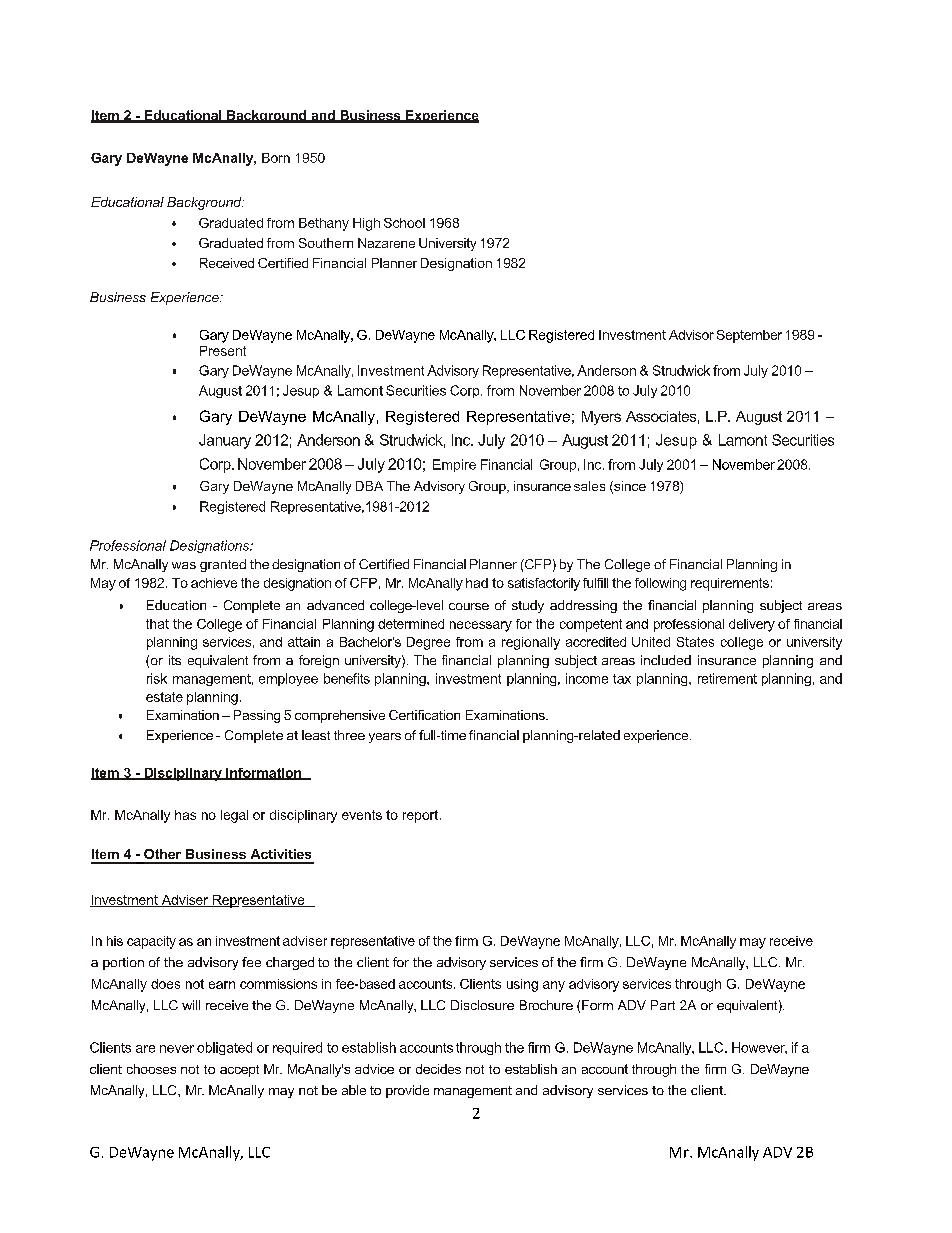  I want to click on Part, so click(663, 1005).
